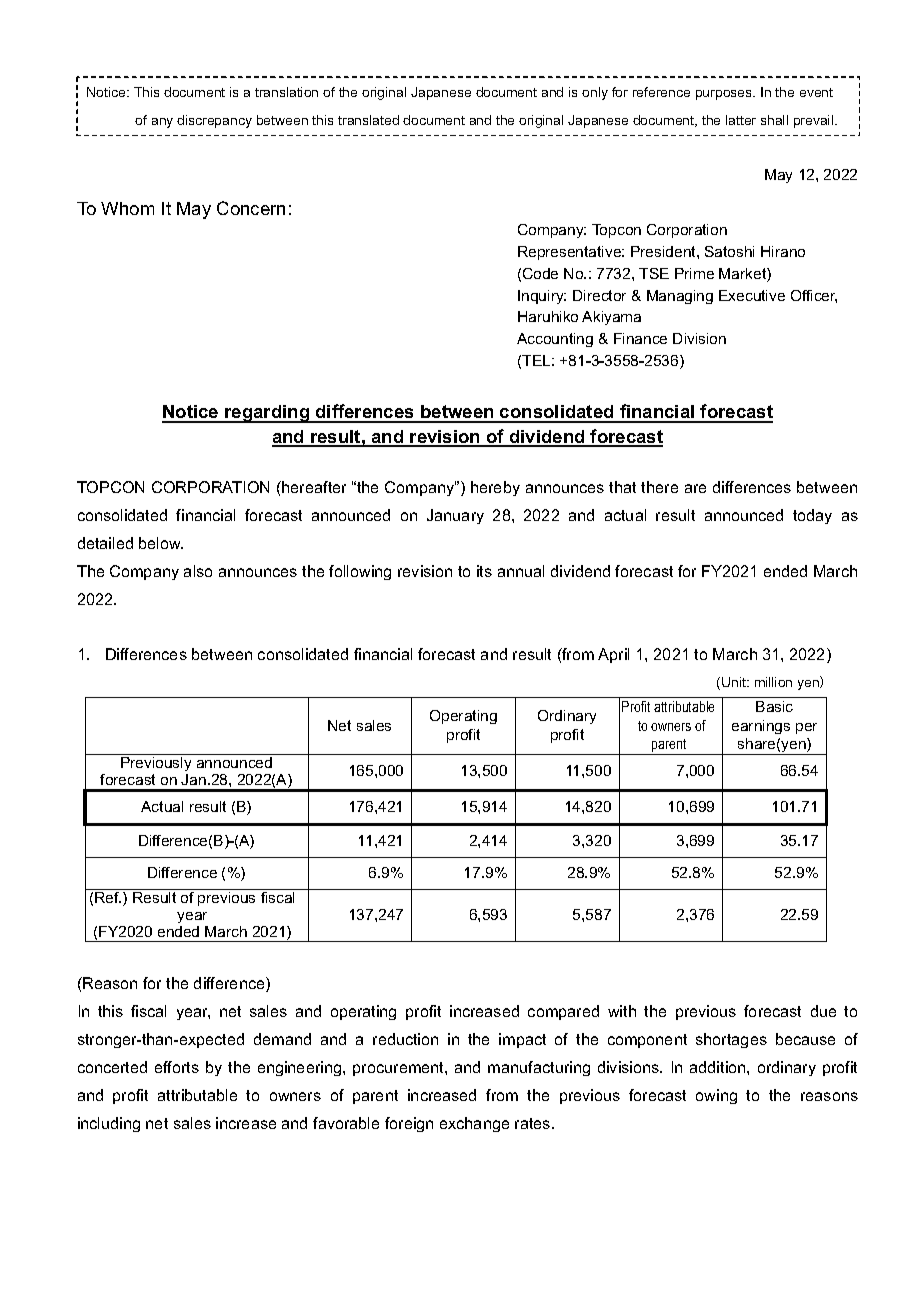 The width and height of the screenshot is (924, 1308). Describe the element at coordinates (368, 120) in the screenshot. I see `translated` at that location.
